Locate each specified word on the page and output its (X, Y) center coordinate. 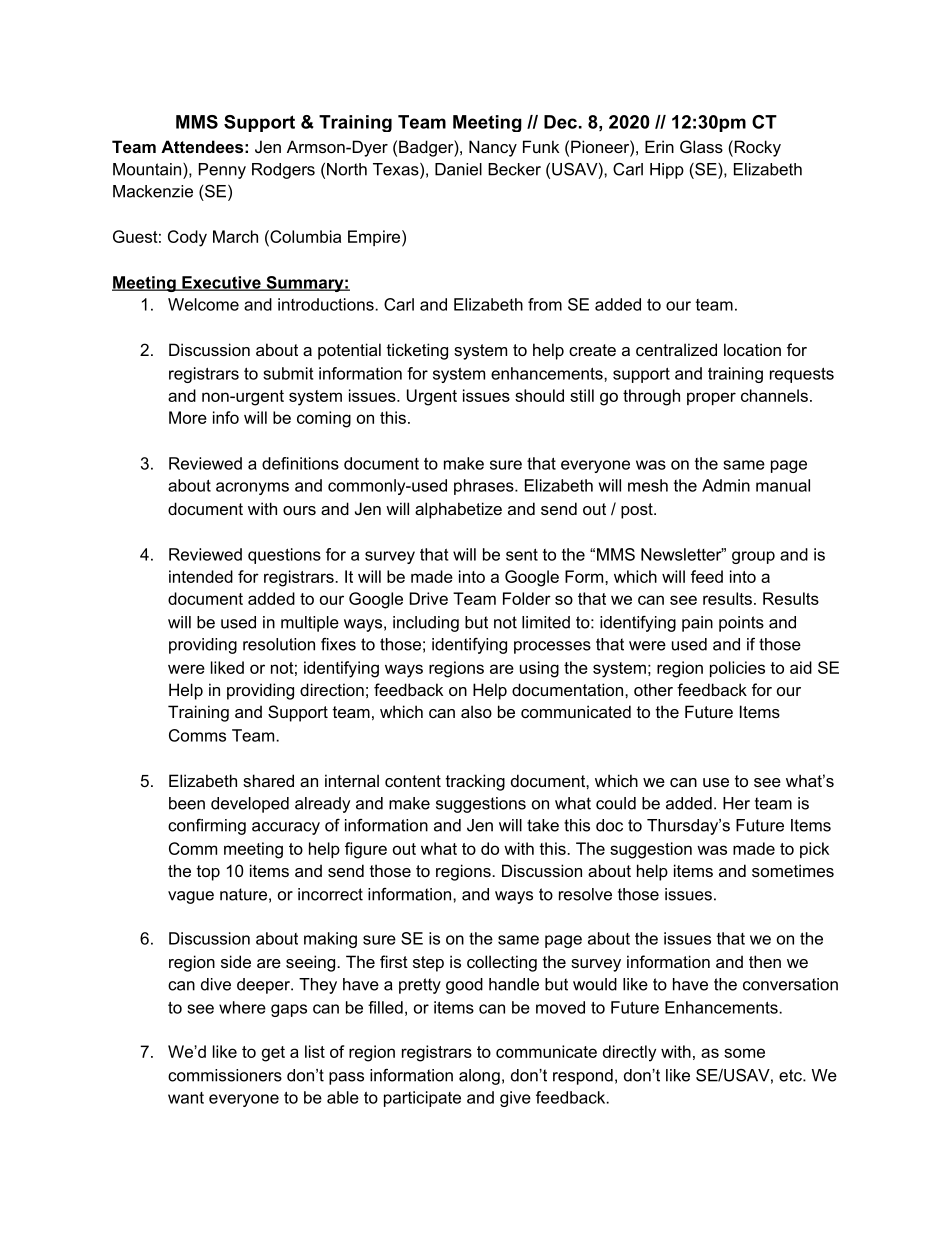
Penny (222, 171)
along (479, 1077)
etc (791, 1075)
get (273, 1054)
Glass (701, 146)
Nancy (493, 148)
